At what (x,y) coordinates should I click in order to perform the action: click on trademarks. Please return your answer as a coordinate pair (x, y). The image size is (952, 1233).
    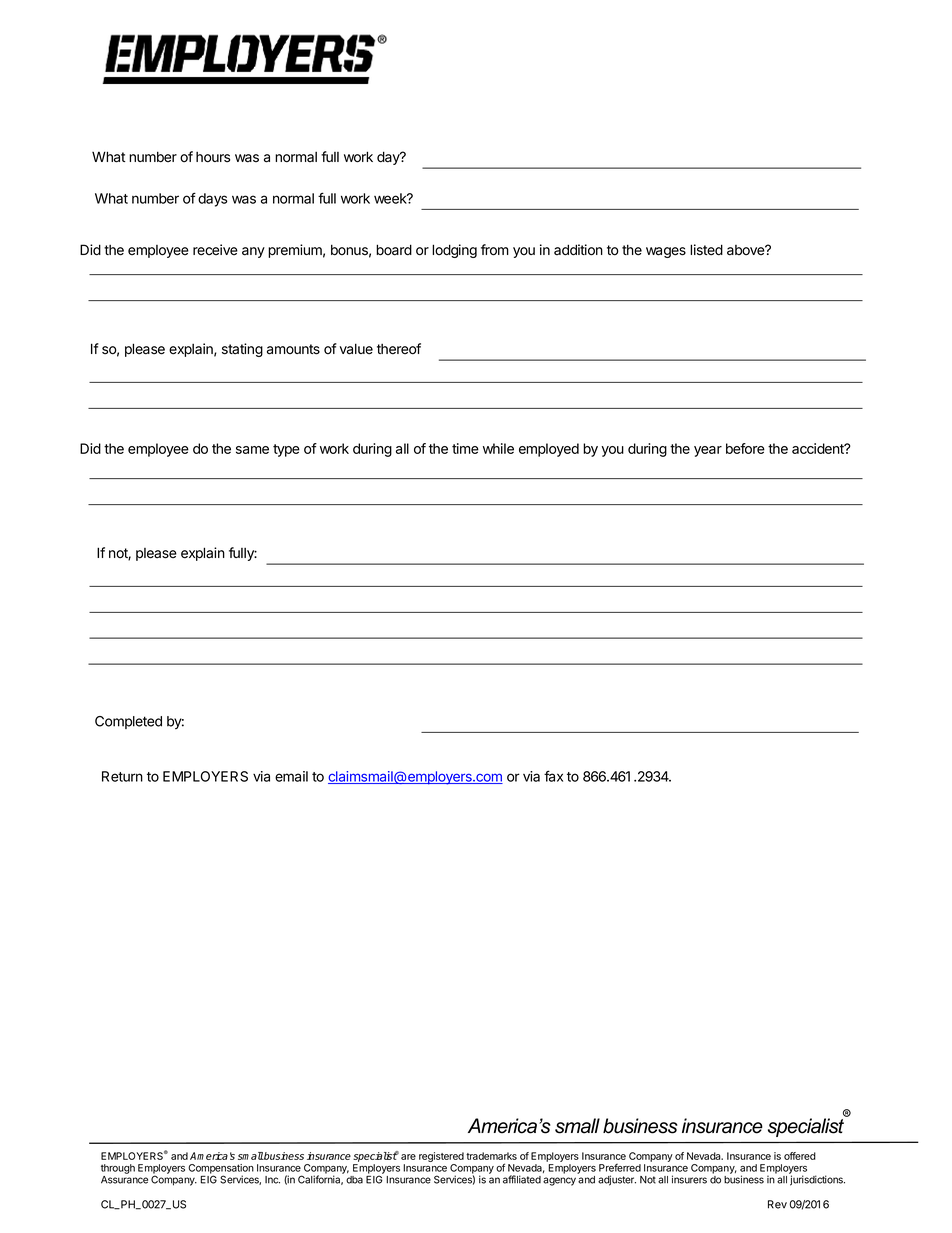
    Looking at the image, I should click on (491, 1156).
